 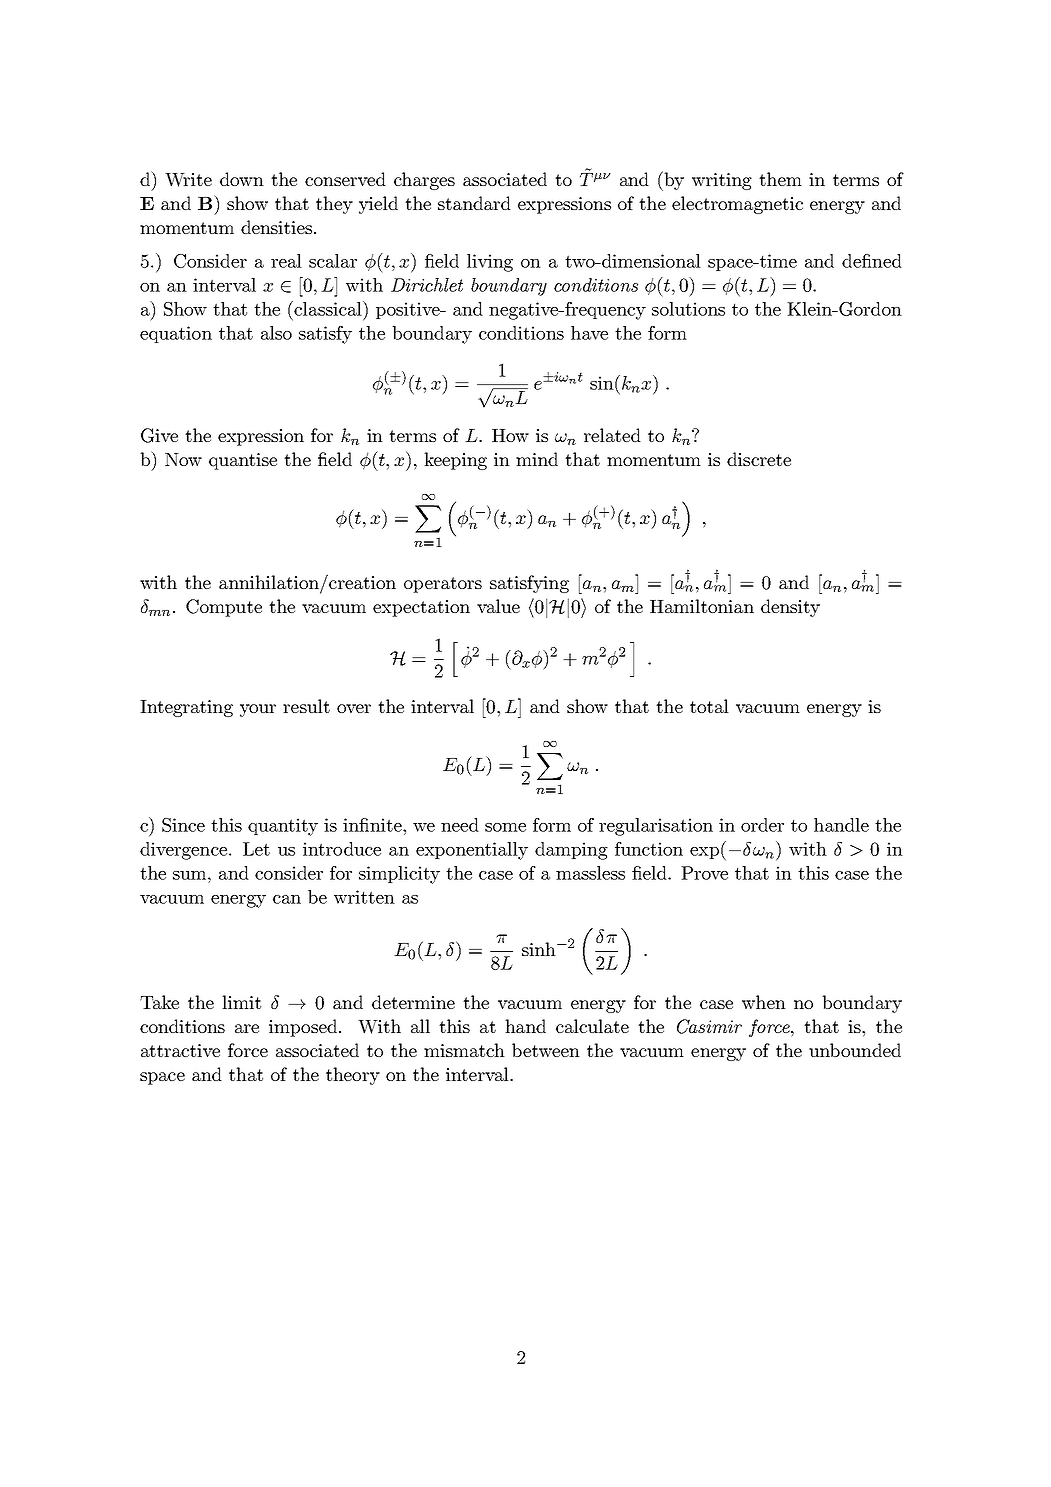 I want to click on value, so click(x=498, y=606).
